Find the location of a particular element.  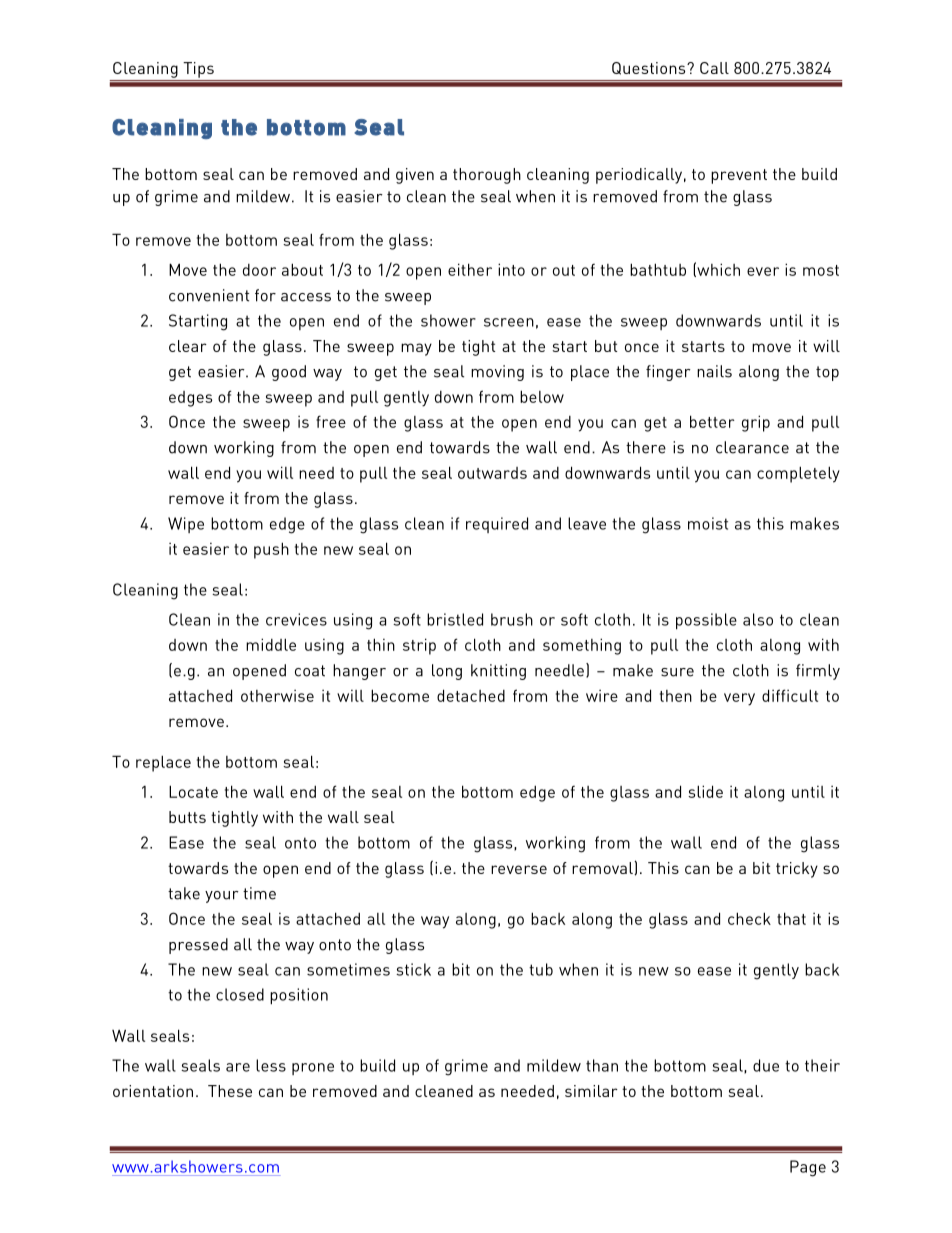

moving is located at coordinates (497, 373).
